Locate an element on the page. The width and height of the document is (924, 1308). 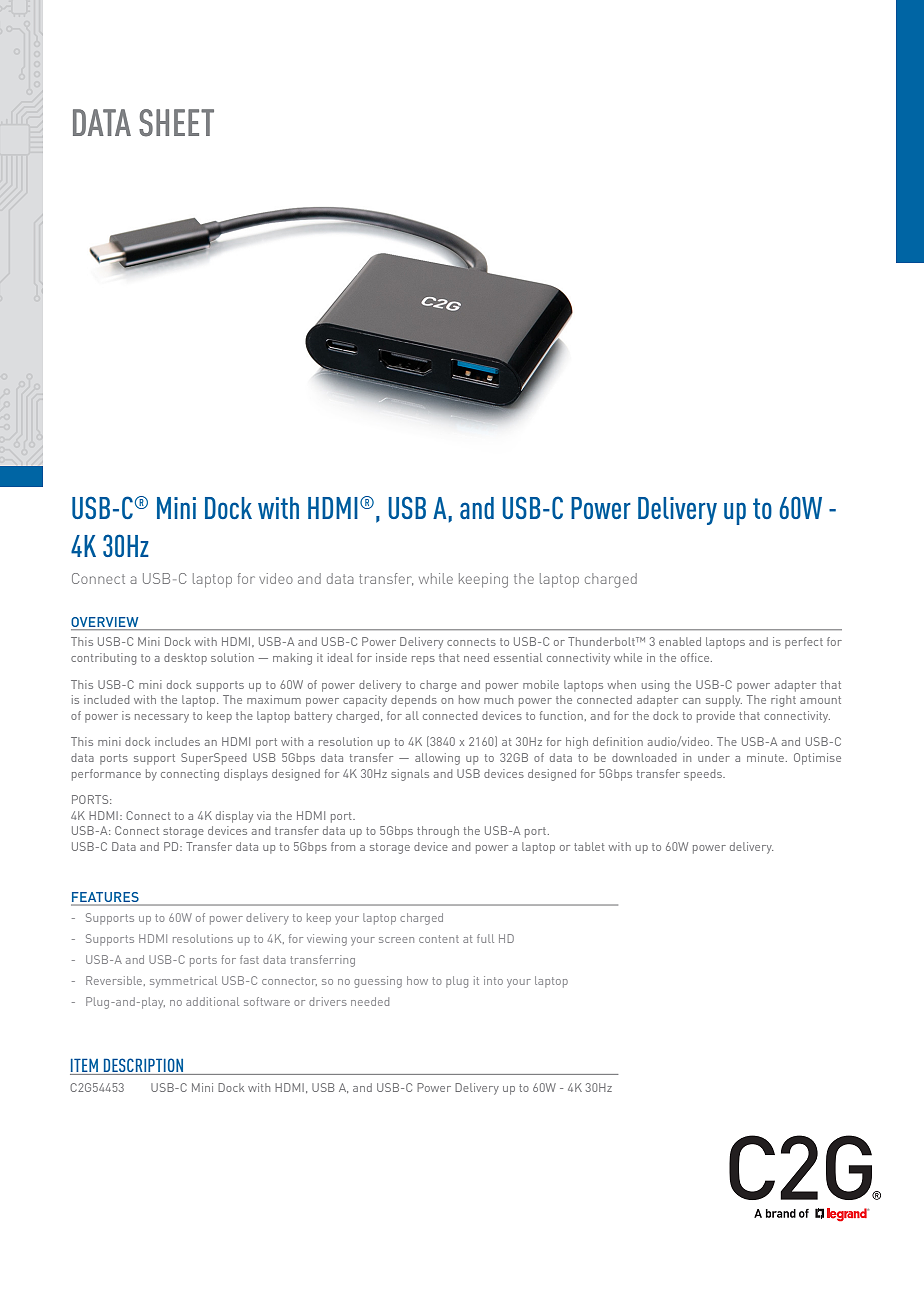
reps is located at coordinates (423, 660).
